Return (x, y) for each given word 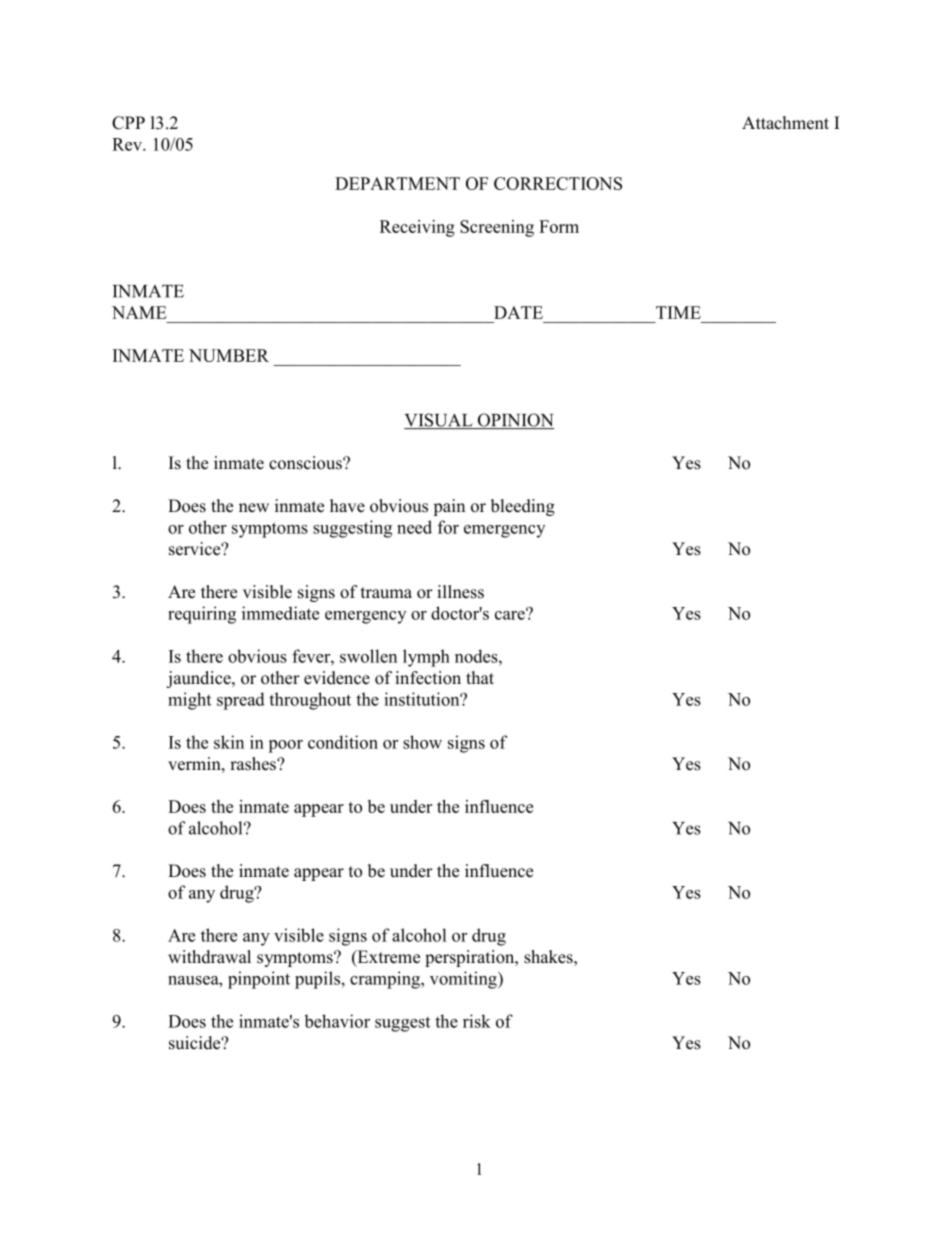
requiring (202, 615)
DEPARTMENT (397, 183)
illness (460, 592)
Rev (128, 144)
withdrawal (209, 957)
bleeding (523, 507)
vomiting (464, 980)
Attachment (785, 123)
